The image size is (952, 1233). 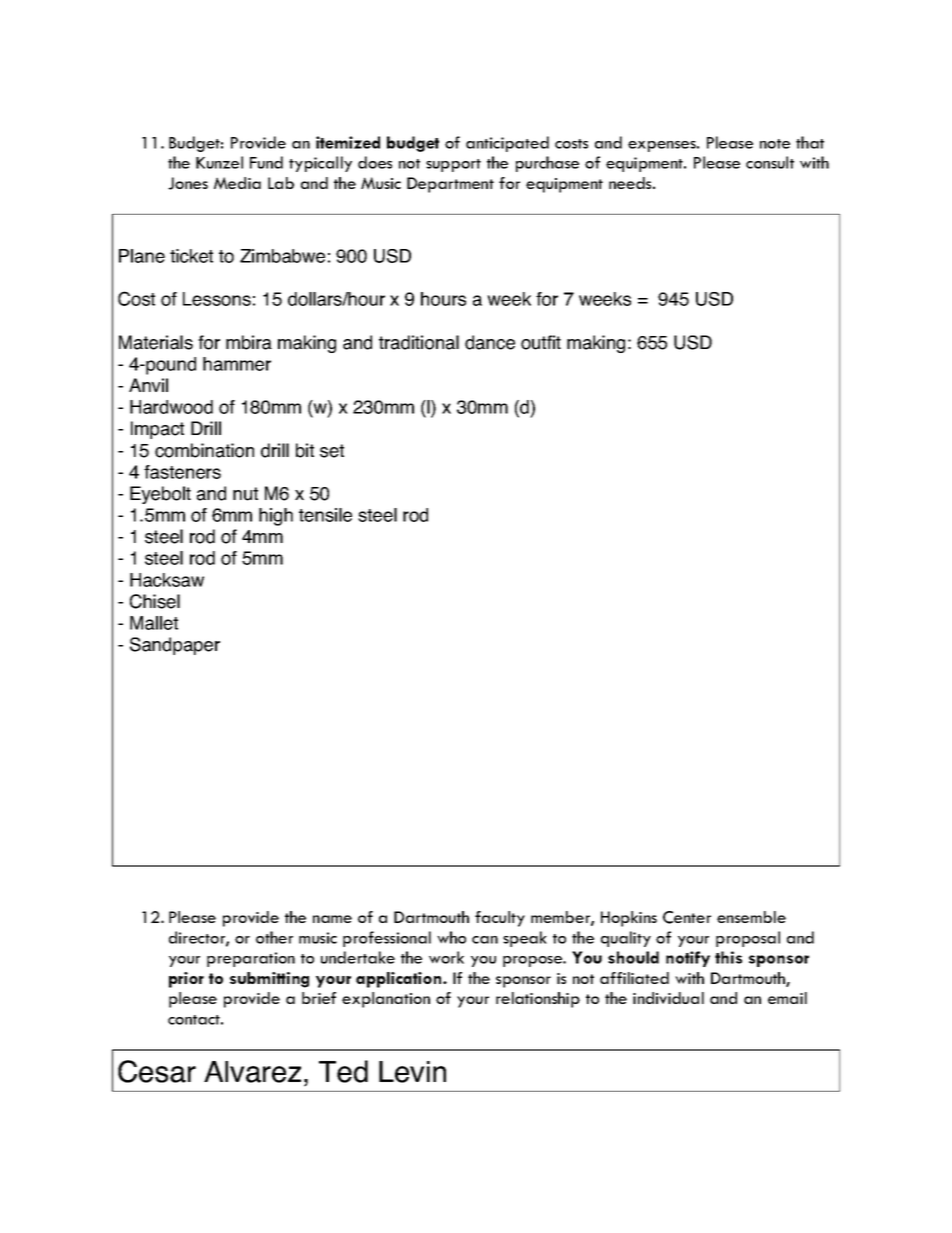 I want to click on outfit, so click(x=541, y=342).
